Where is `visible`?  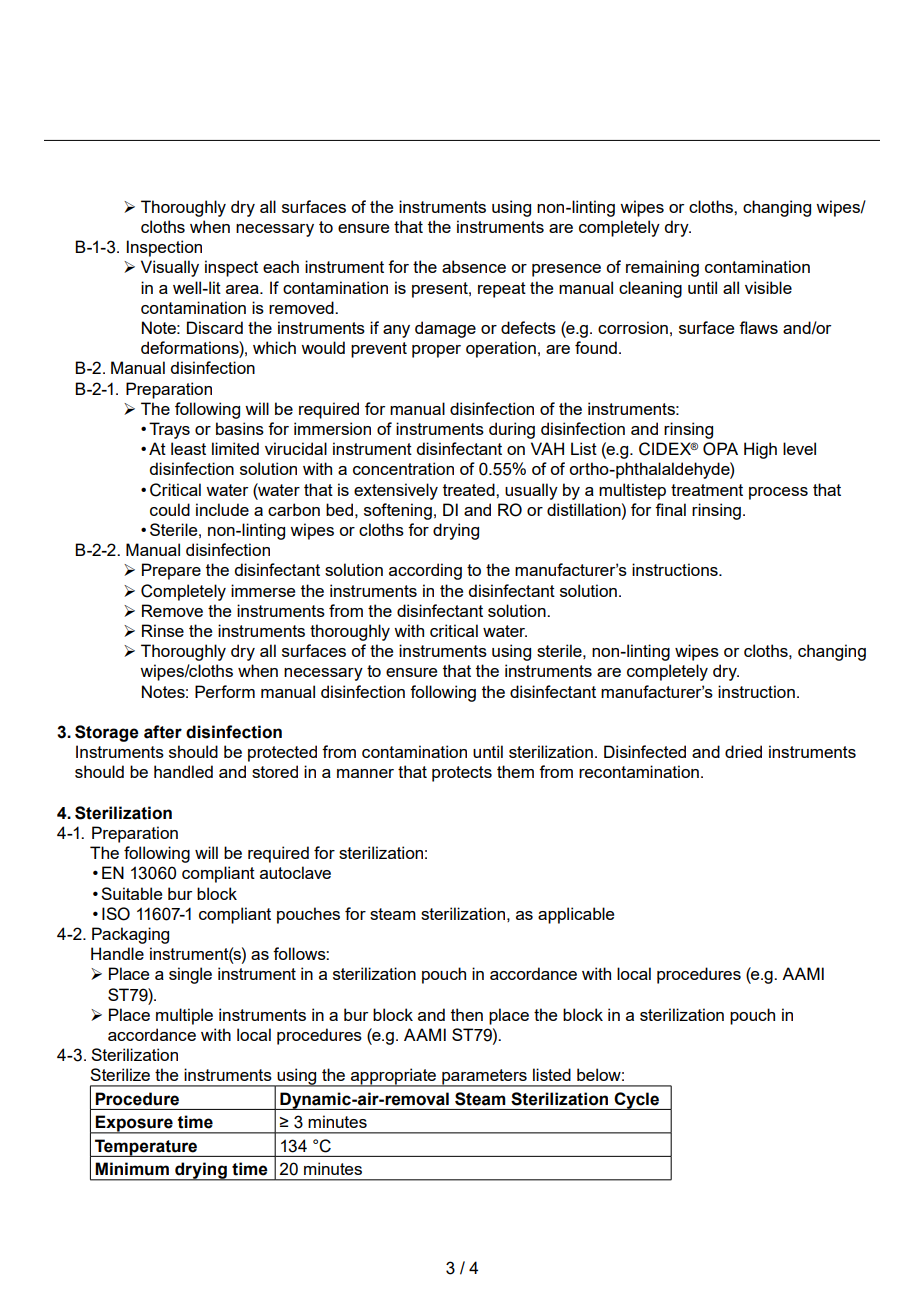
visible is located at coordinates (768, 287).
